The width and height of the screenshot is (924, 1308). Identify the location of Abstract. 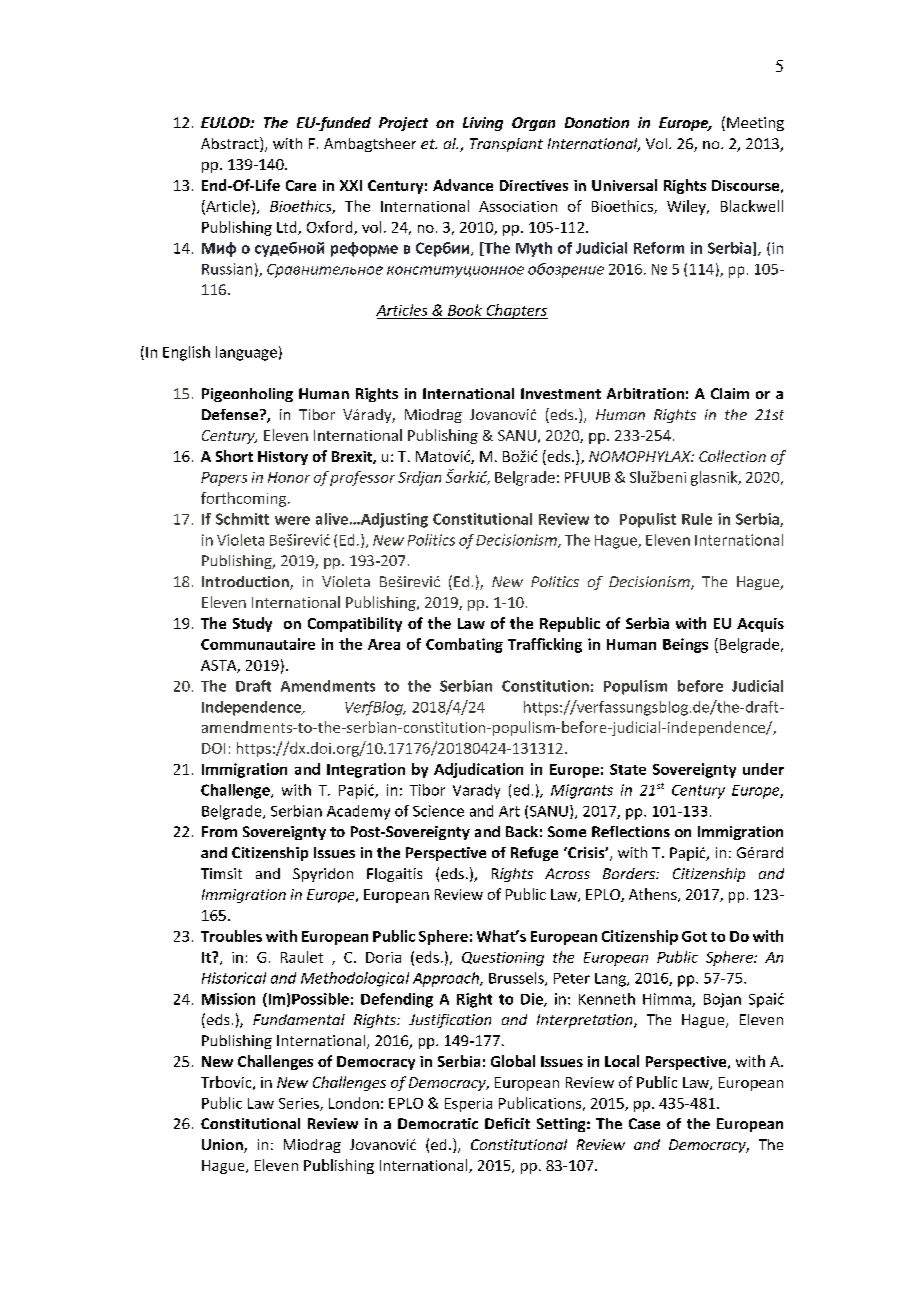
(231, 144).
